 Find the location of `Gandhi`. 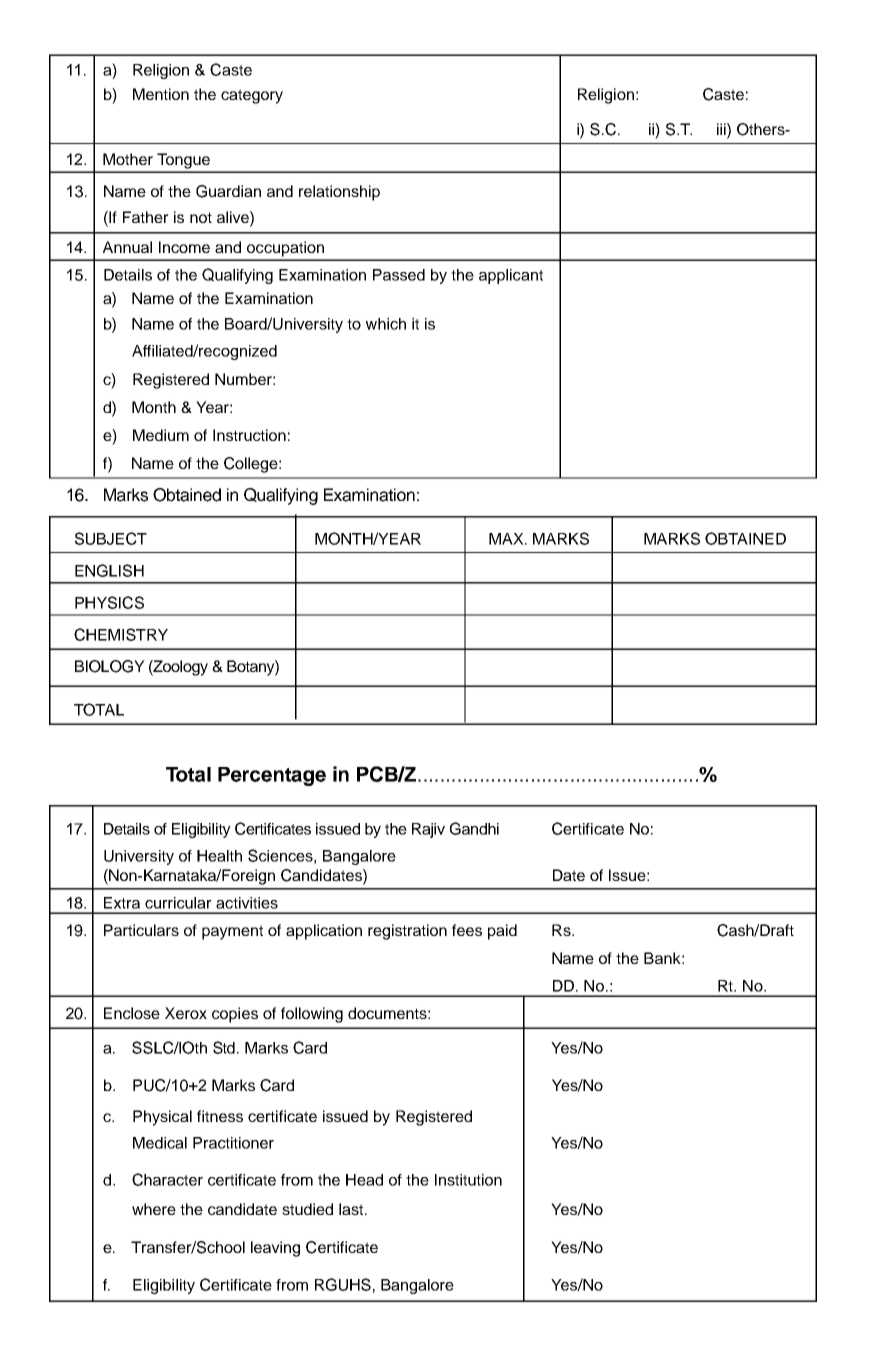

Gandhi is located at coordinates (474, 828).
